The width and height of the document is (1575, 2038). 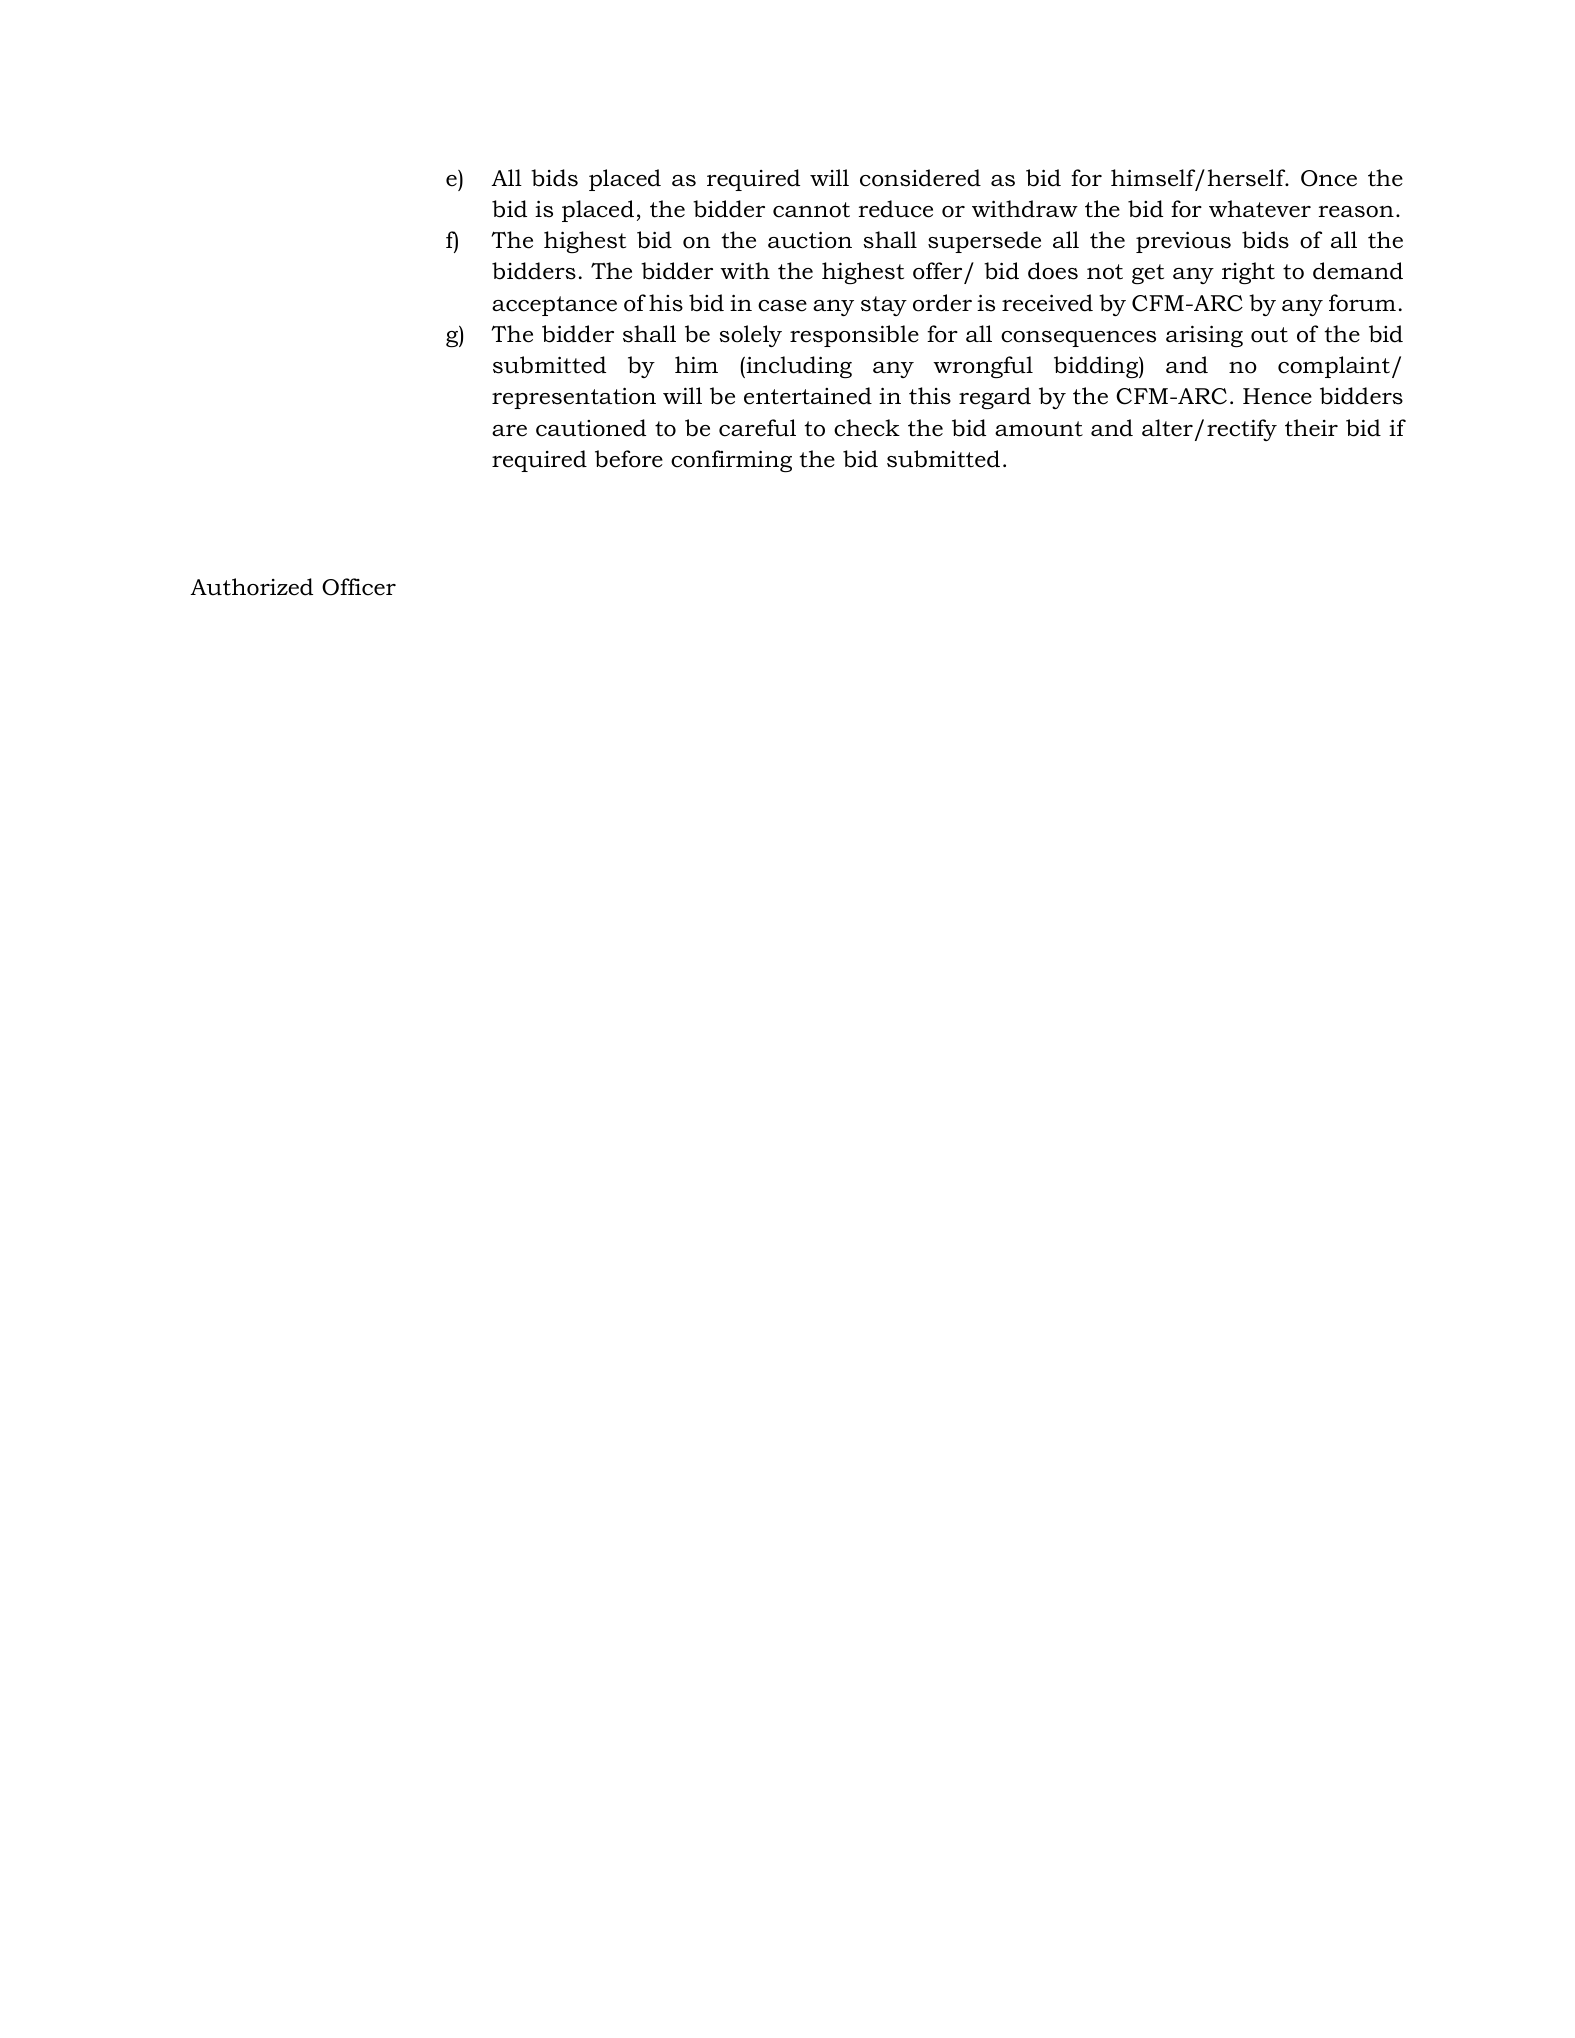 What do you see at coordinates (359, 587) in the document?
I see `Officer` at bounding box center [359, 587].
